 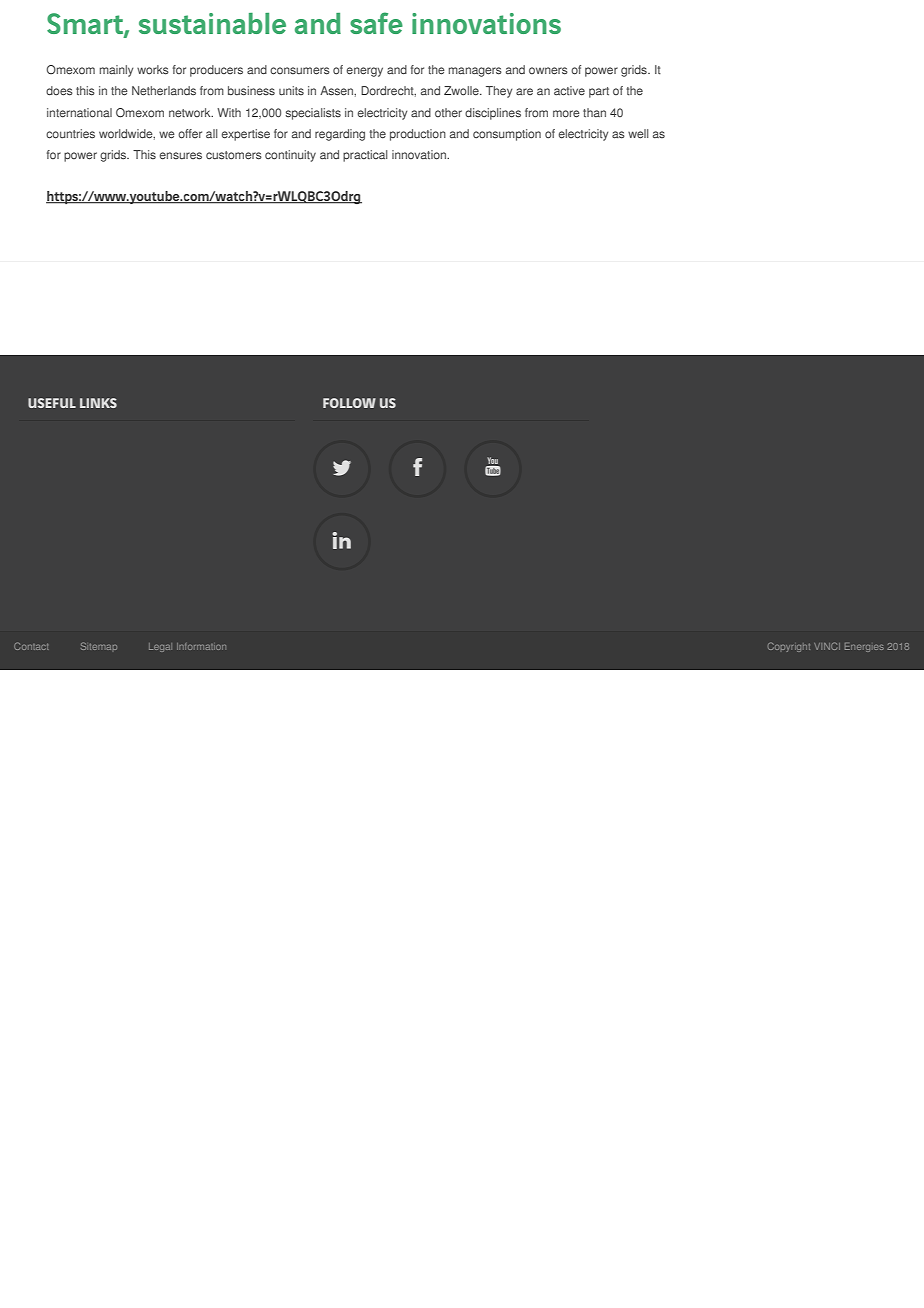 What do you see at coordinates (475, 72) in the document?
I see `managers` at bounding box center [475, 72].
